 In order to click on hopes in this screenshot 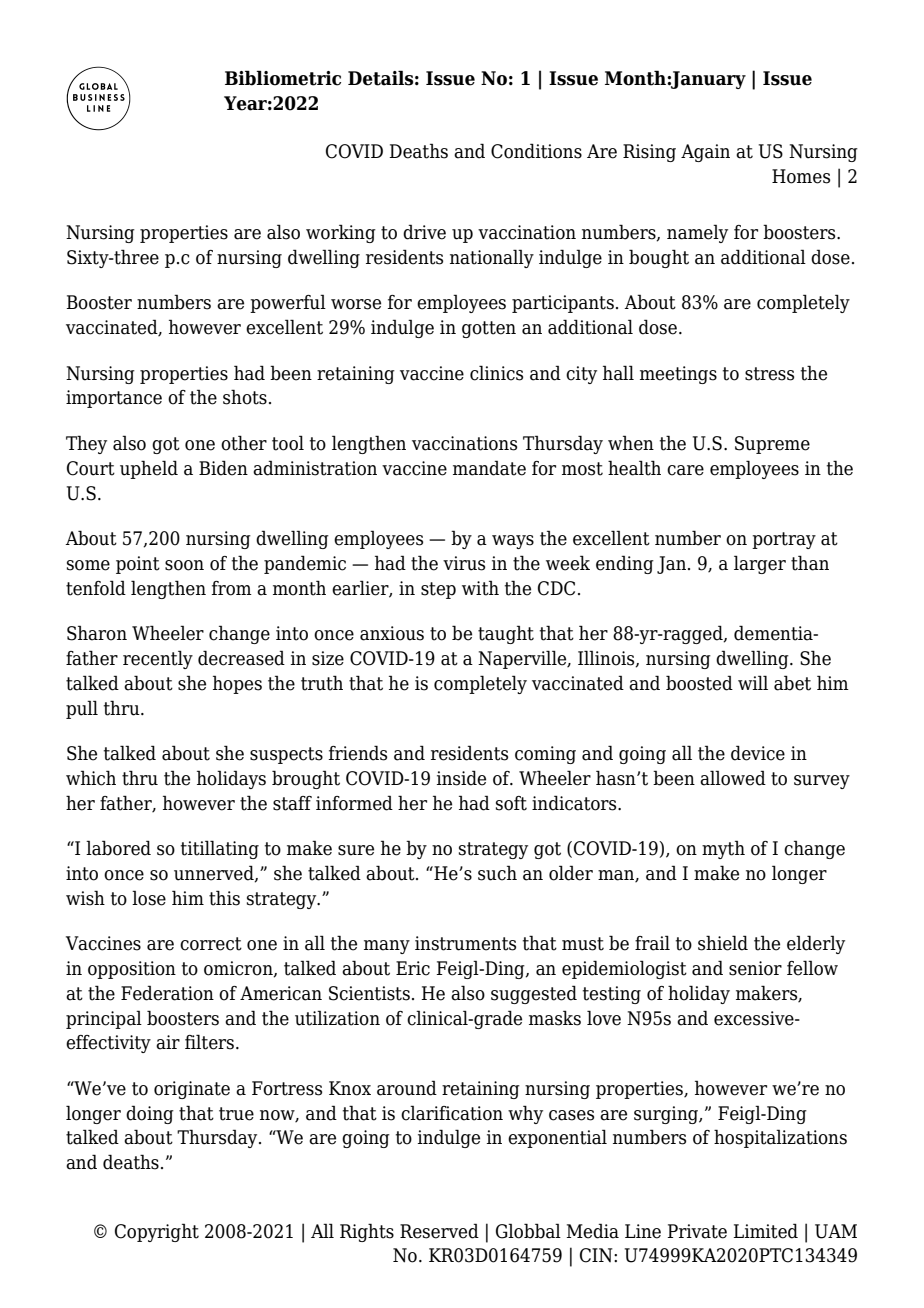, I will do `click(237, 684)`.
